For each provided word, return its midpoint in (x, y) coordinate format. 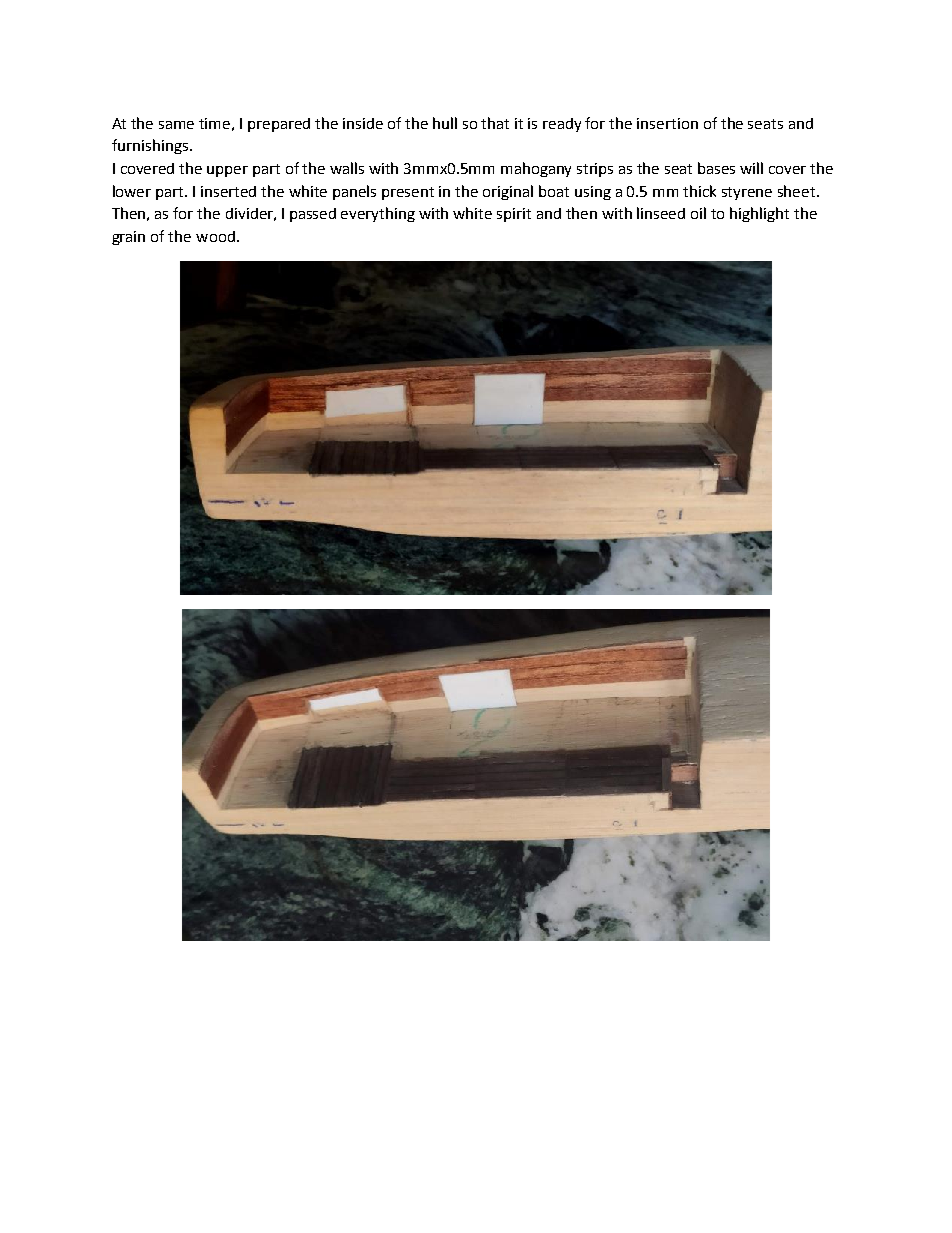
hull (445, 123)
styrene (747, 193)
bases (716, 168)
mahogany (536, 169)
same (176, 125)
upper (227, 171)
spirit (514, 215)
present (408, 193)
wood (215, 236)
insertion (667, 123)
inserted (228, 191)
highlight (759, 214)
